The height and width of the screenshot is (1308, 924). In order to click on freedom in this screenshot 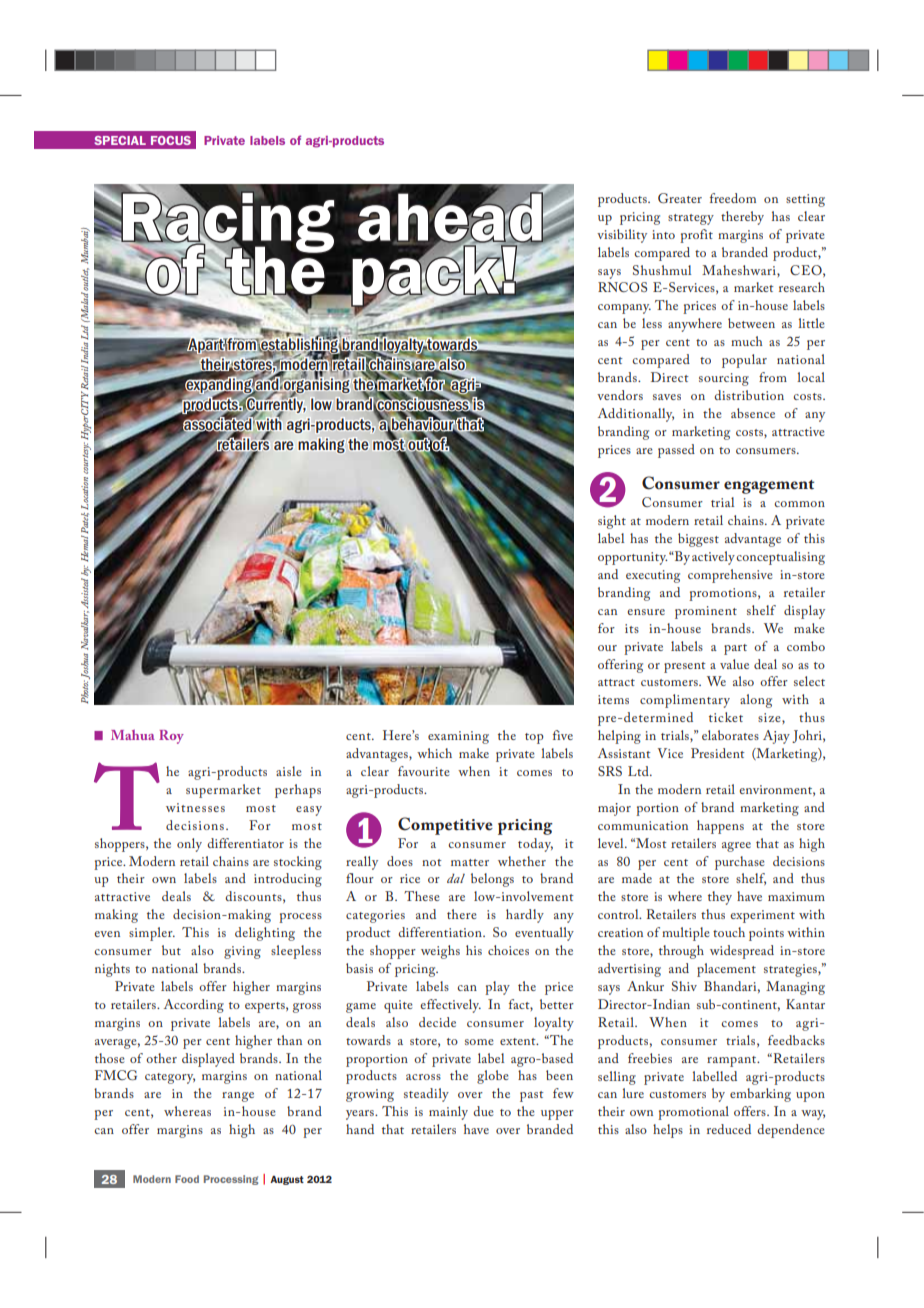, I will do `click(733, 198)`.
